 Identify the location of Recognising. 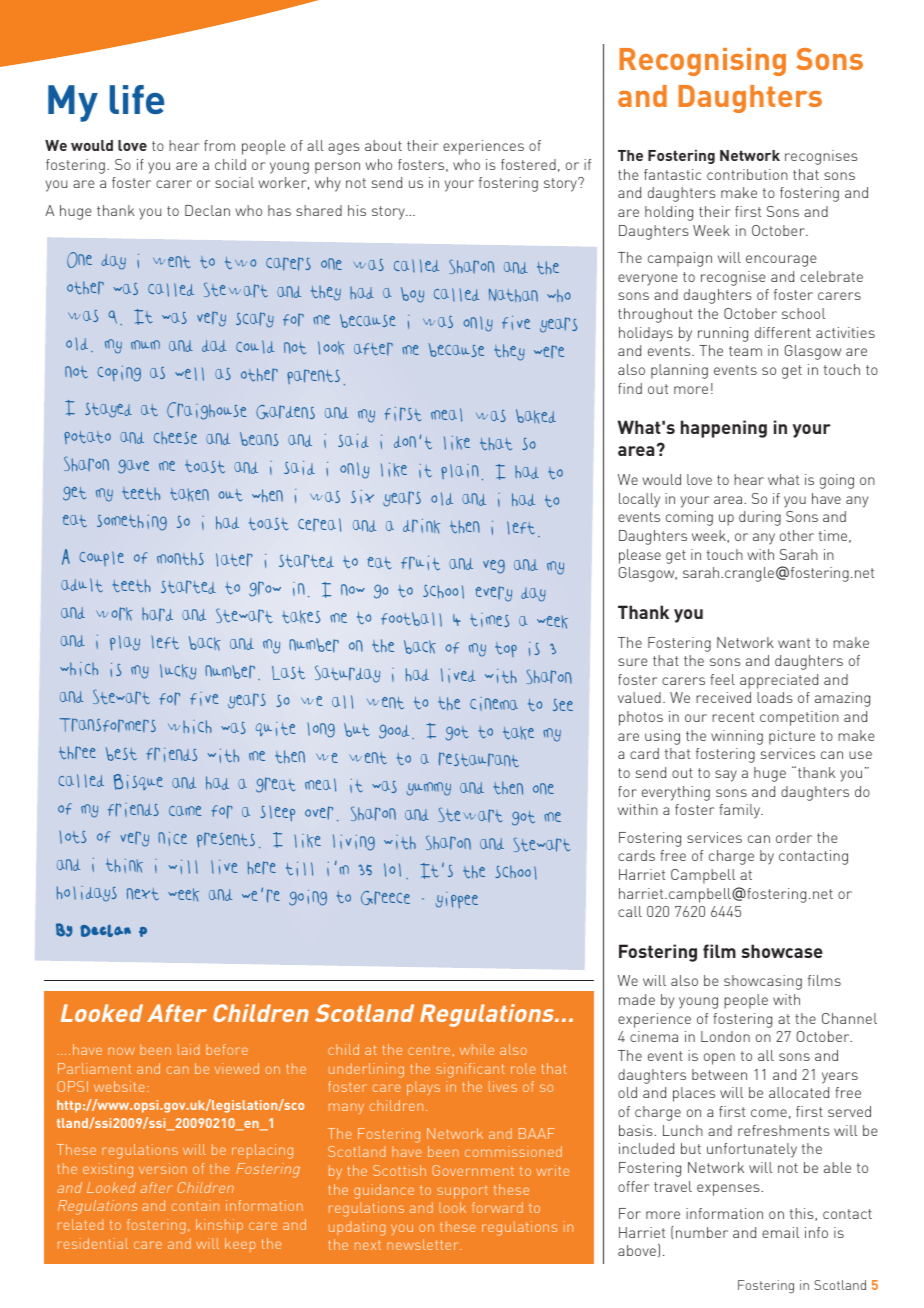
(702, 62).
